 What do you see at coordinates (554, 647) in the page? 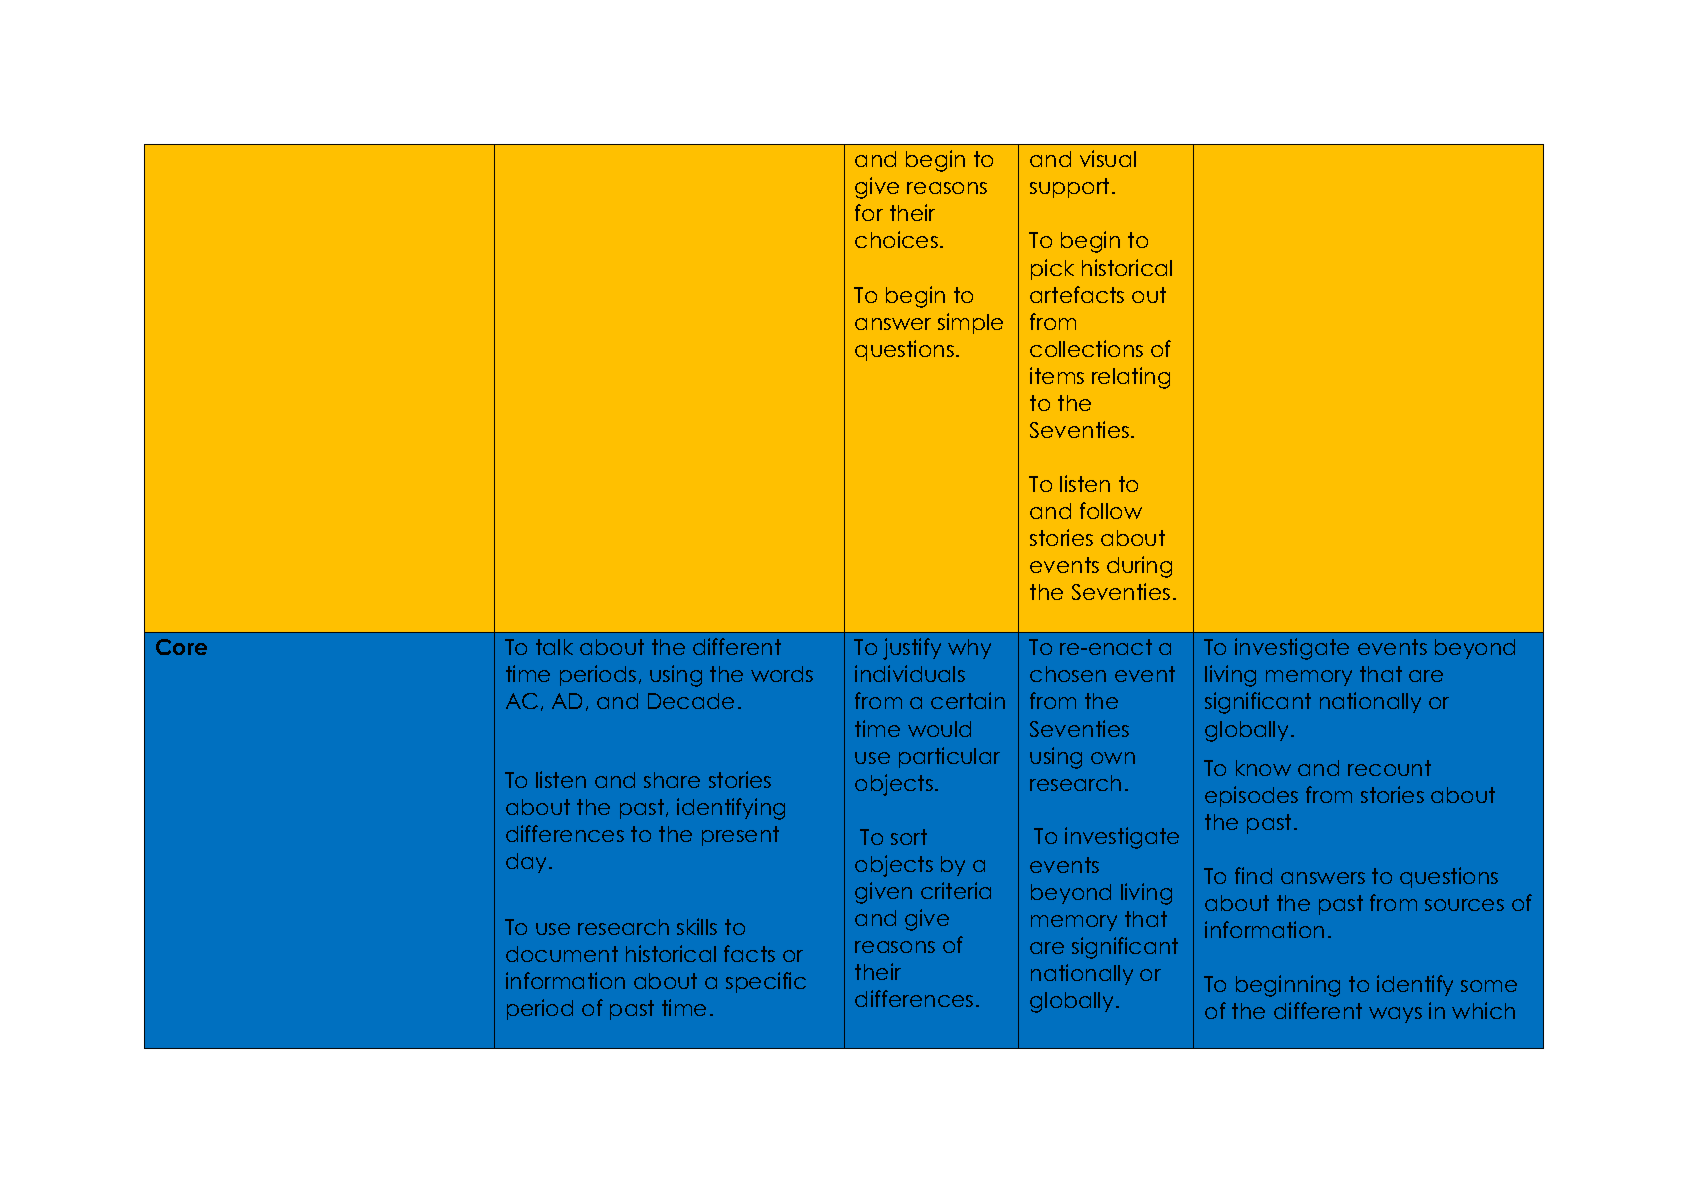
I see `talk` at bounding box center [554, 647].
